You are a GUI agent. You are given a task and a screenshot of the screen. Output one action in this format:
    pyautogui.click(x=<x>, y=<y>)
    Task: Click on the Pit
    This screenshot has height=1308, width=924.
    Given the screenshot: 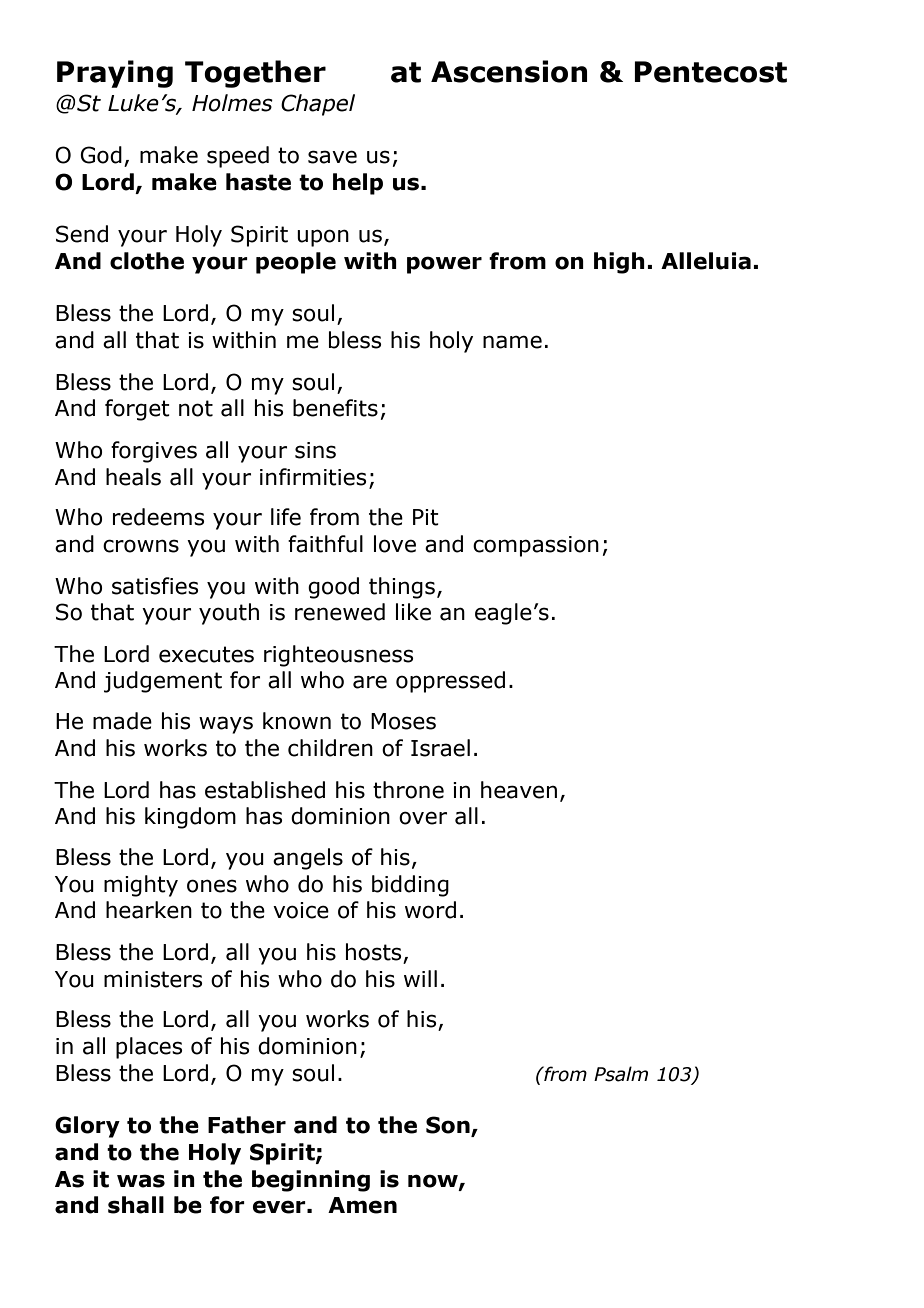 What is the action you would take?
    pyautogui.click(x=426, y=517)
